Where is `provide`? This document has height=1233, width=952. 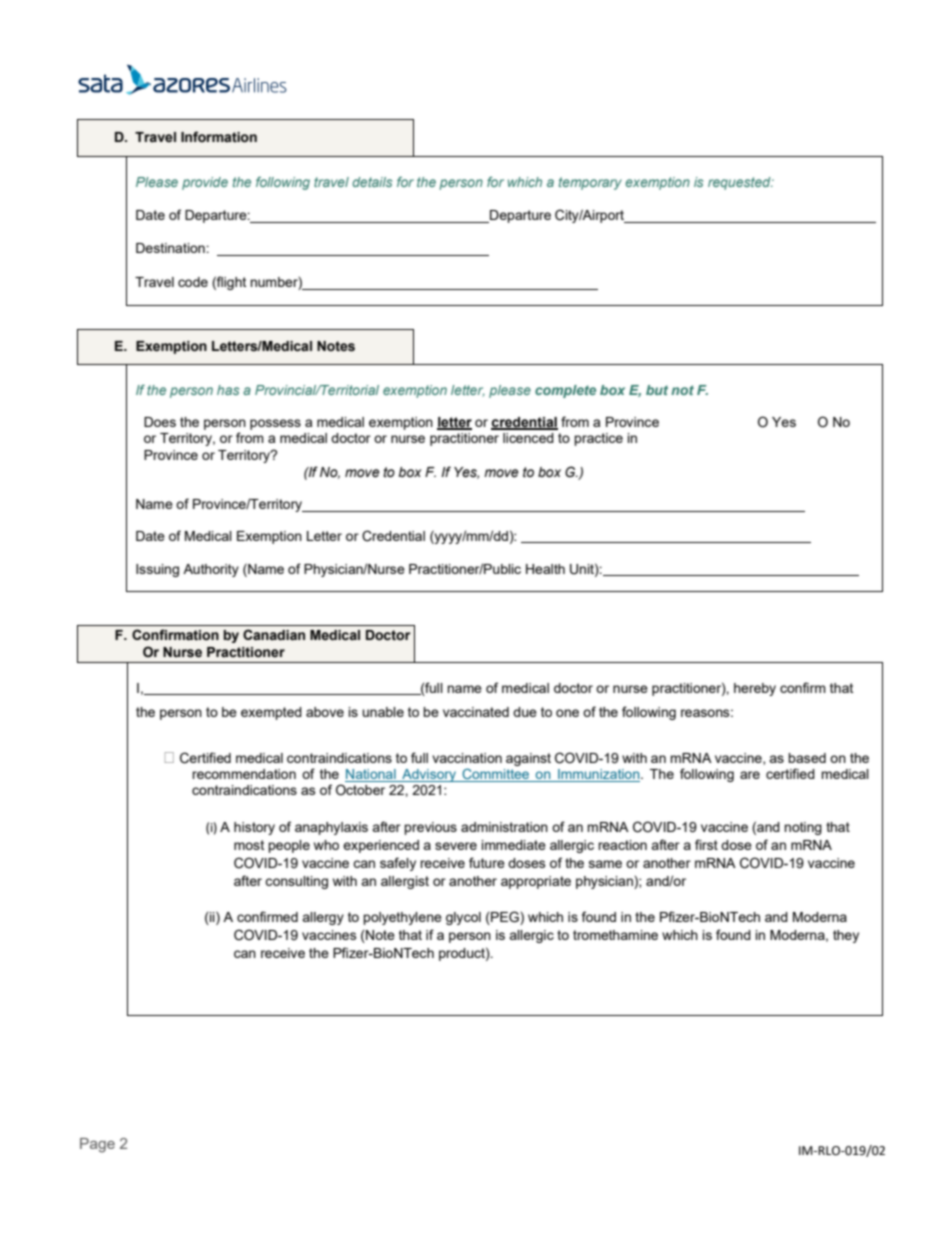
provide is located at coordinates (205, 183).
